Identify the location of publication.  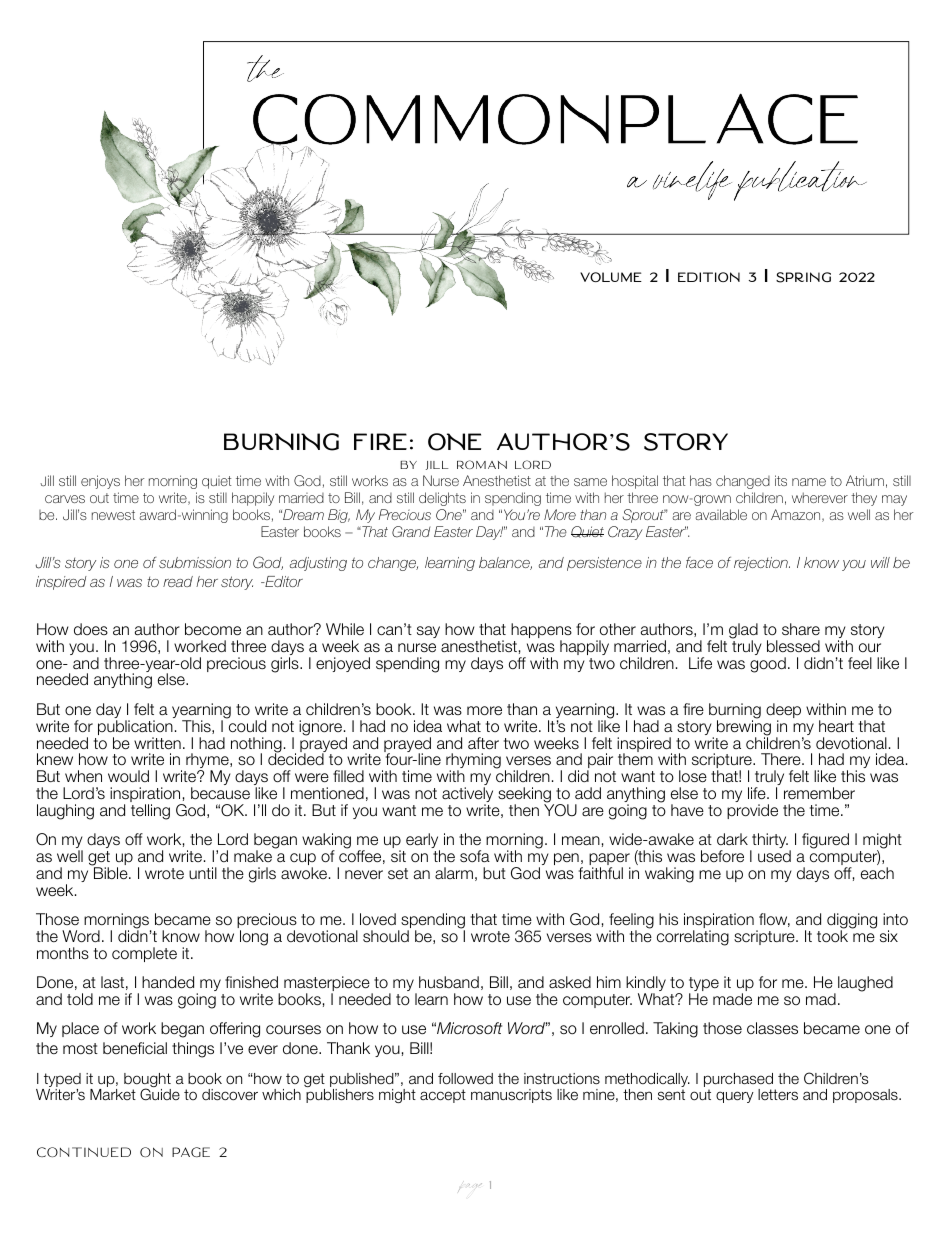
(135, 729).
